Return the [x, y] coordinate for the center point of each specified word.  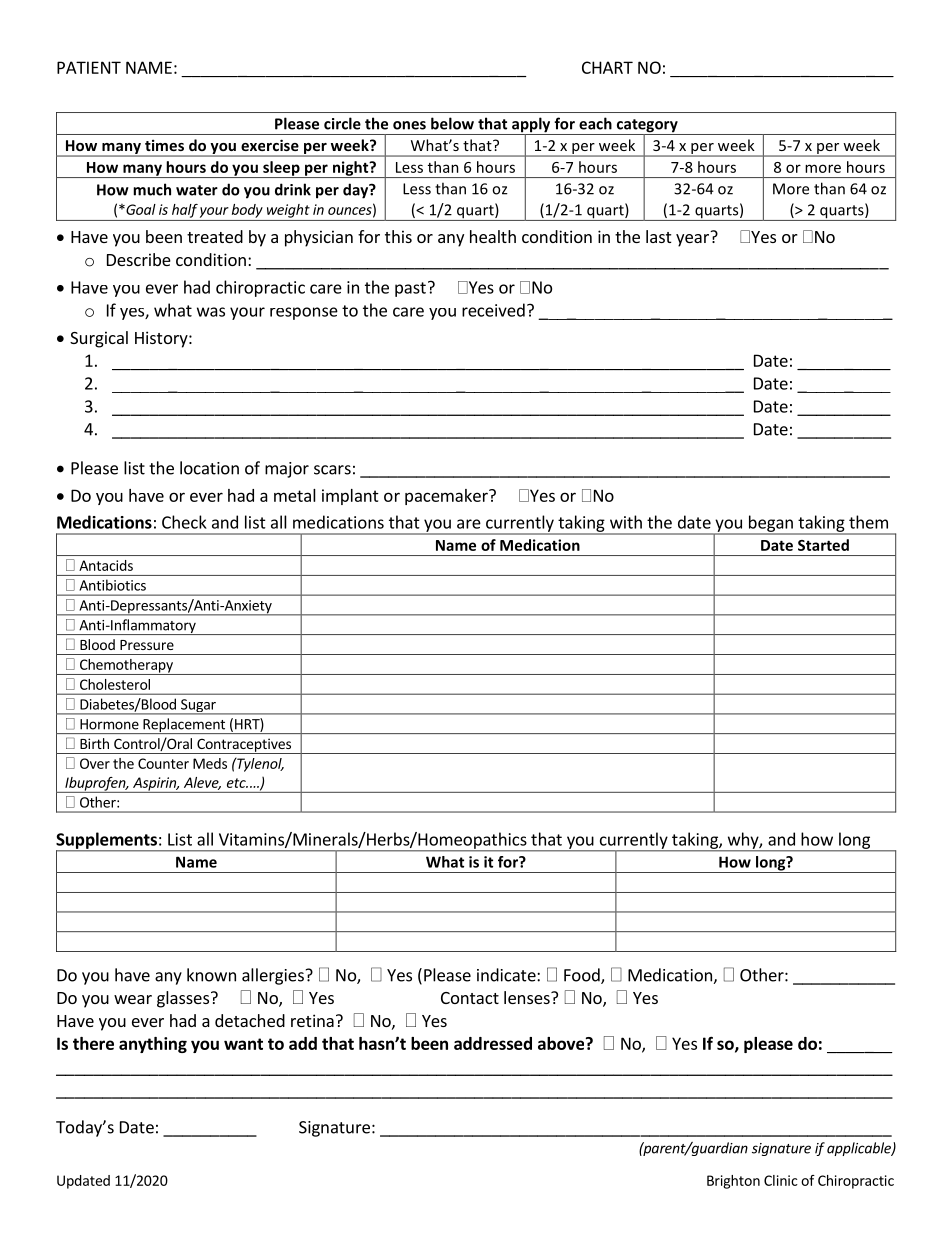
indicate [507, 975]
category [647, 127]
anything [153, 1045]
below [452, 123]
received [493, 310]
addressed [493, 1043]
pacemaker [447, 497]
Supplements [107, 841]
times [164, 145]
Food [583, 976]
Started [823, 545]
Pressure [147, 645]
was [211, 312]
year [692, 240]
